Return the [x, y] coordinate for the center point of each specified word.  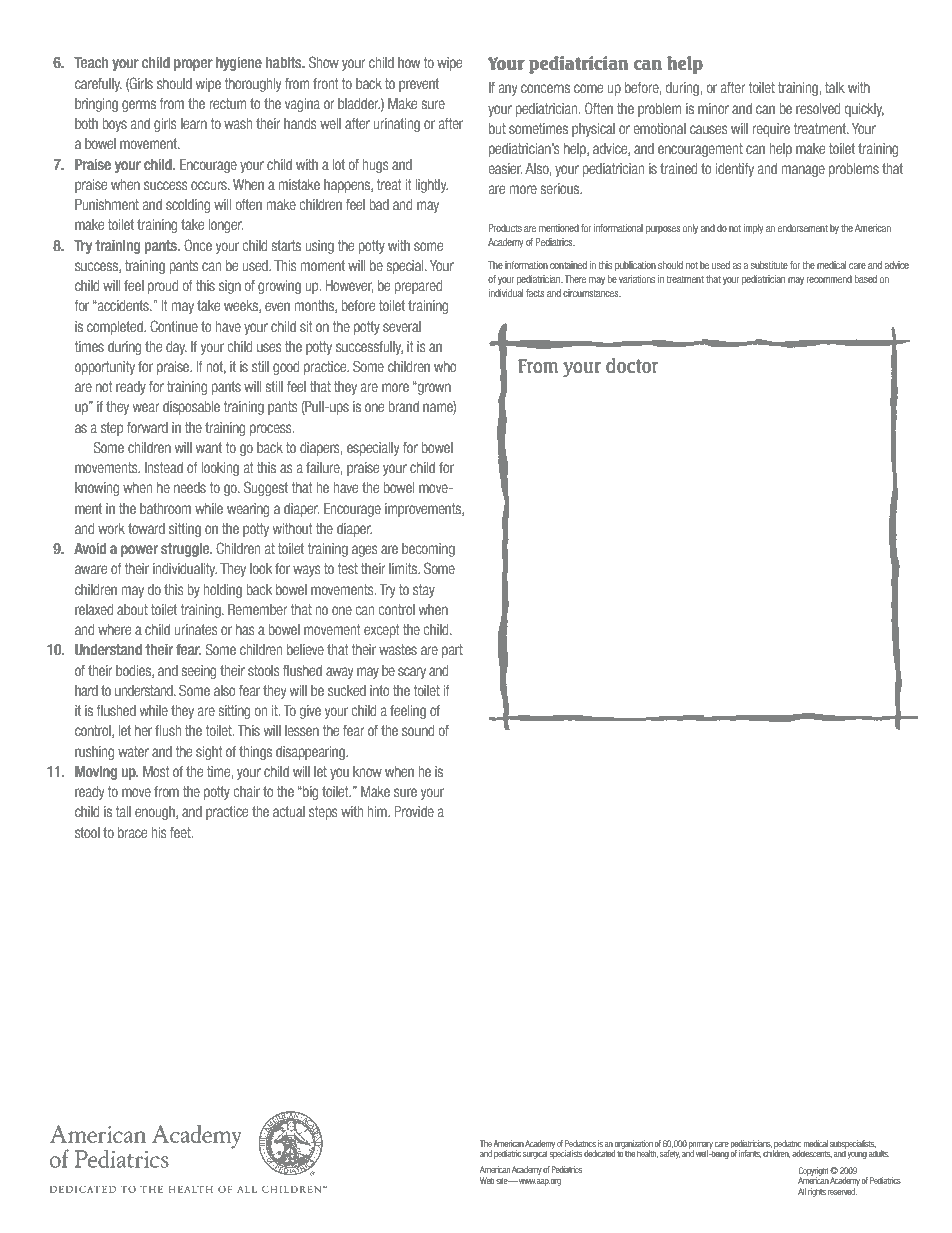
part [452, 651]
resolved [818, 108]
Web [487, 1180]
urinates [196, 629]
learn [194, 123]
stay [424, 591]
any [508, 90]
